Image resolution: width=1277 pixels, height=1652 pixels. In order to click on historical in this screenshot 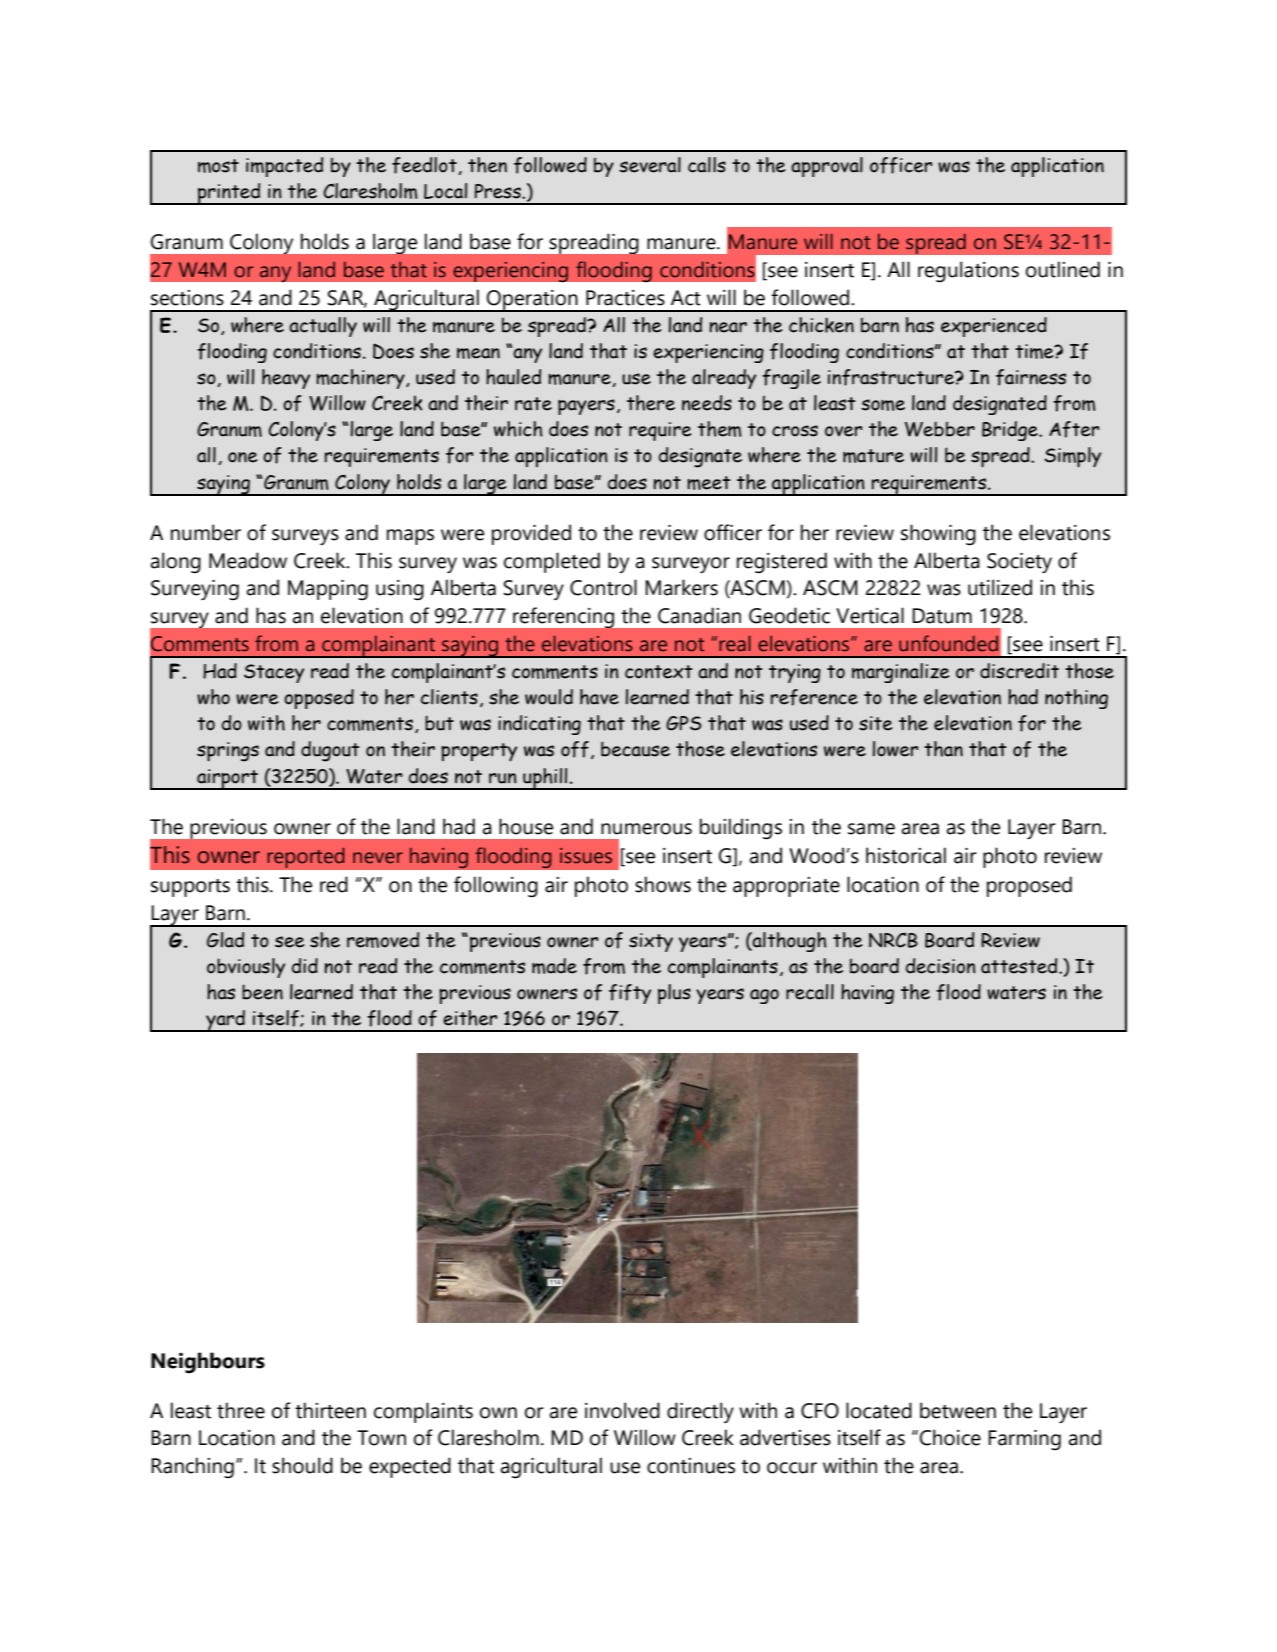, I will do `click(906, 855)`.
